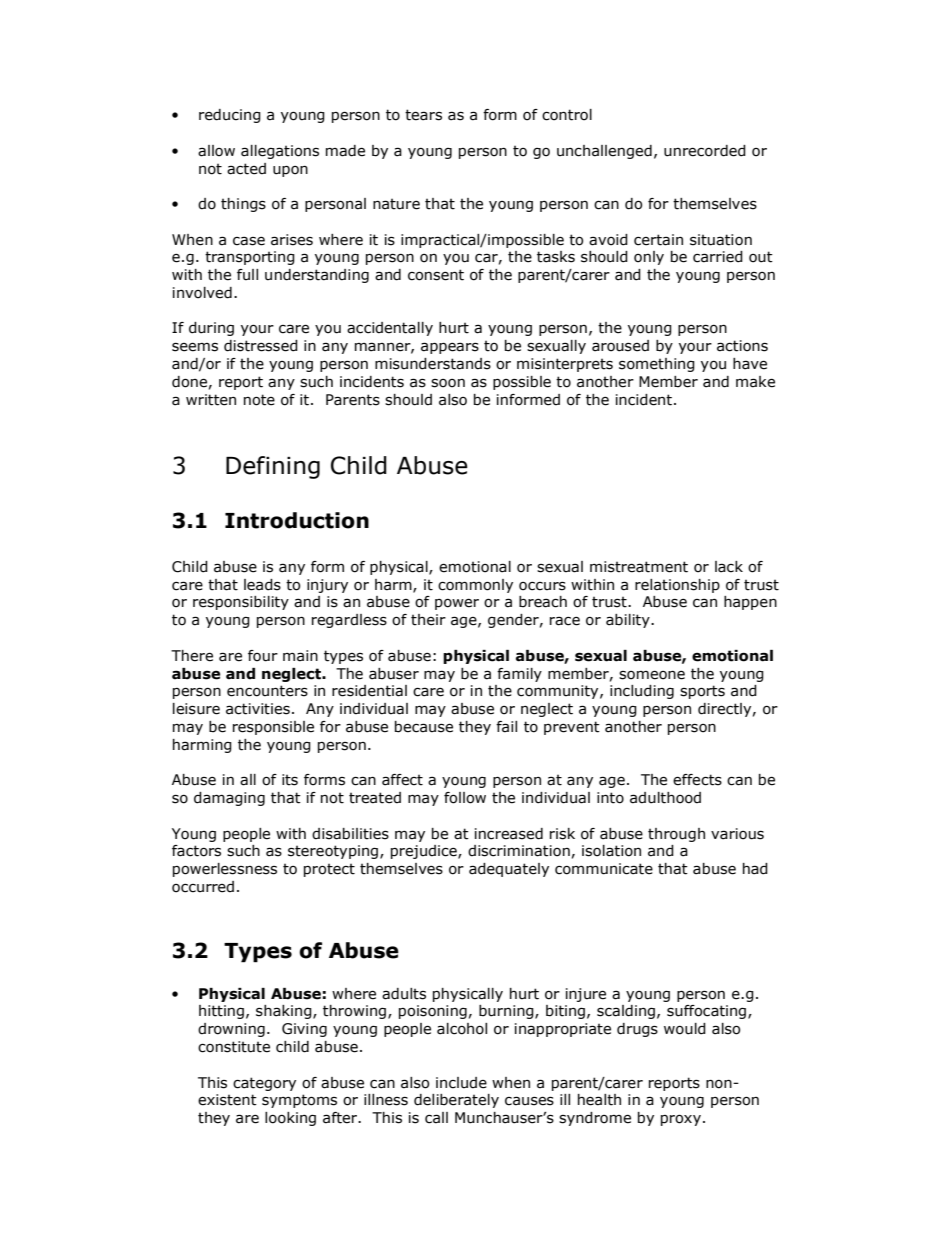 This screenshot has height=1233, width=952. What do you see at coordinates (280, 152) in the screenshot?
I see `allegations` at bounding box center [280, 152].
